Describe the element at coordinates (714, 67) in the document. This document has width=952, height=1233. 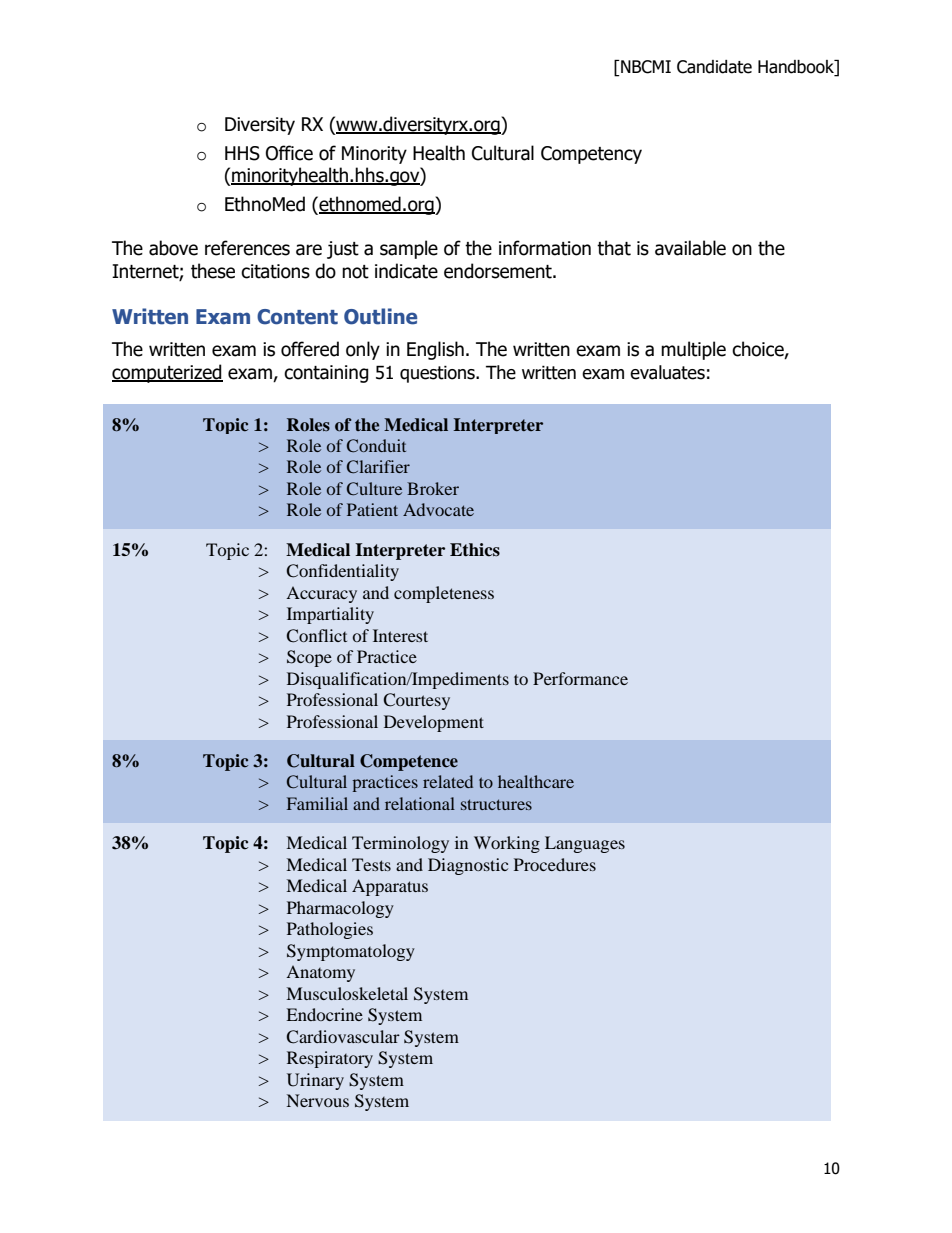
I see `Candidate` at that location.
